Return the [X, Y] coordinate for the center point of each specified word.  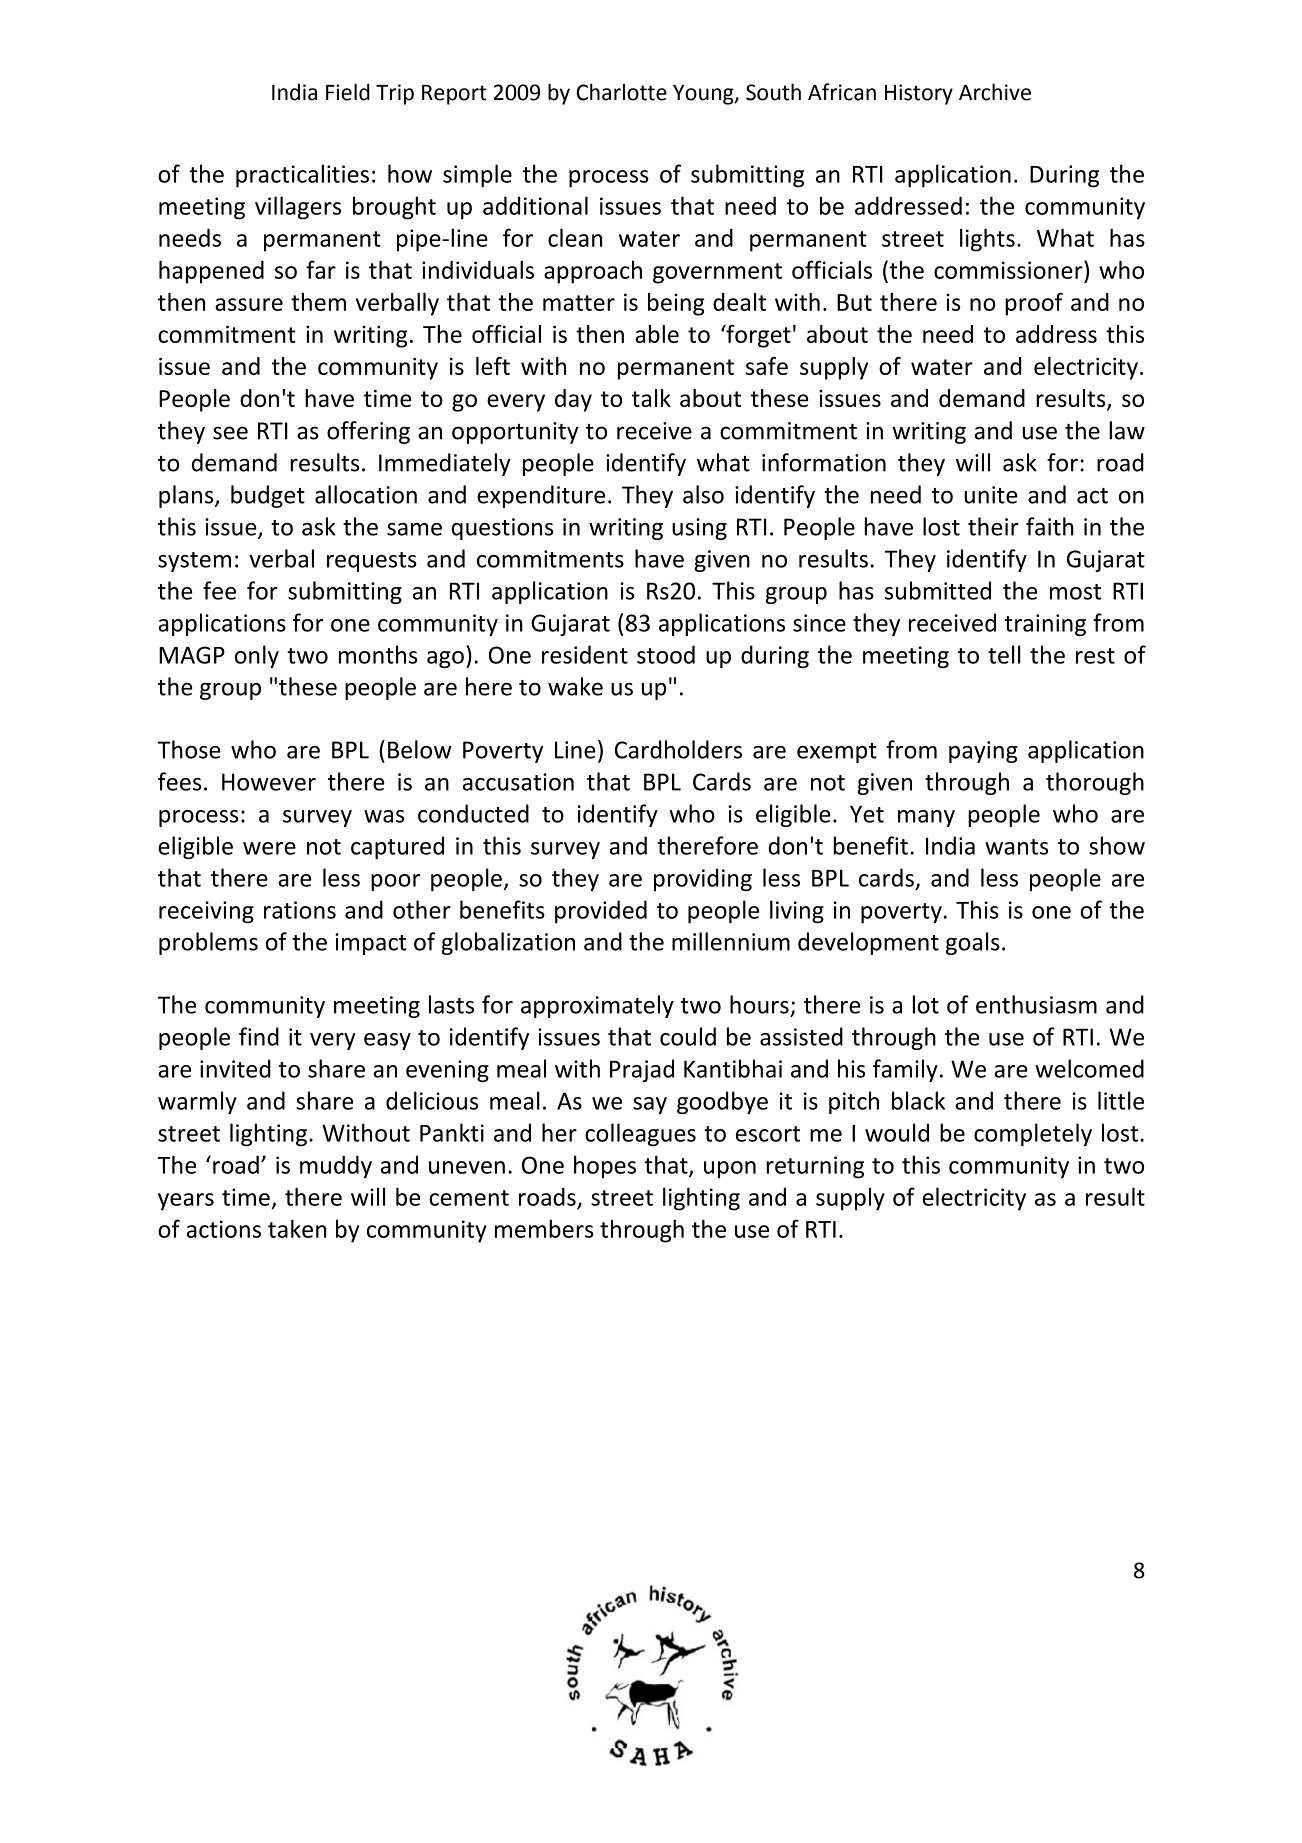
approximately [597, 1006]
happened [211, 272]
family [905, 1070]
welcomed [1089, 1068]
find [259, 1036]
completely [1033, 1134]
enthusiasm [1036, 1004]
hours [759, 1004]
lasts [451, 1004]
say [650, 1105]
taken [297, 1228]
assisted [801, 1036]
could [688, 1036]
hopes [605, 1167]
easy [387, 1041]
